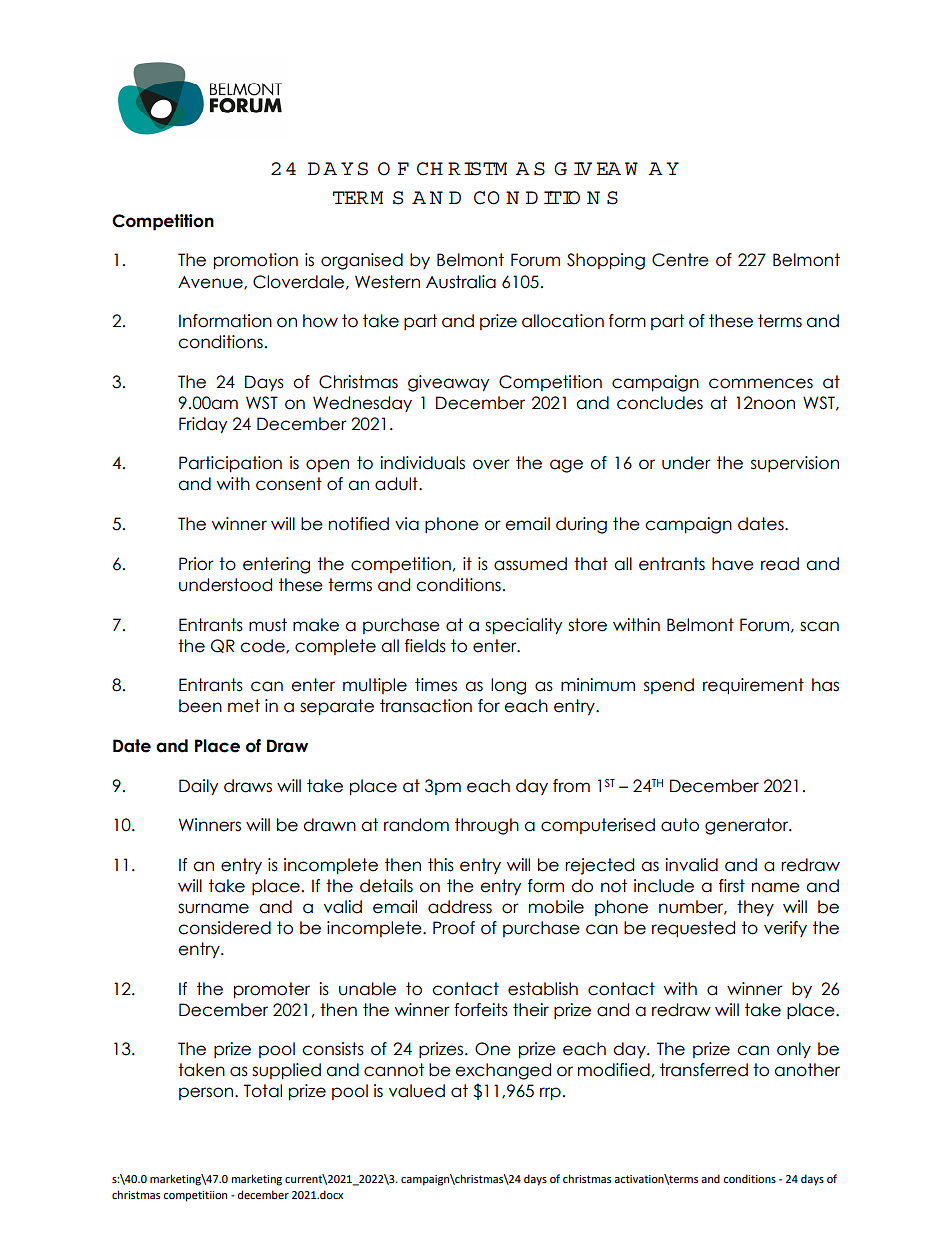  Describe the element at coordinates (530, 564) in the image. I see `assumed` at that location.
